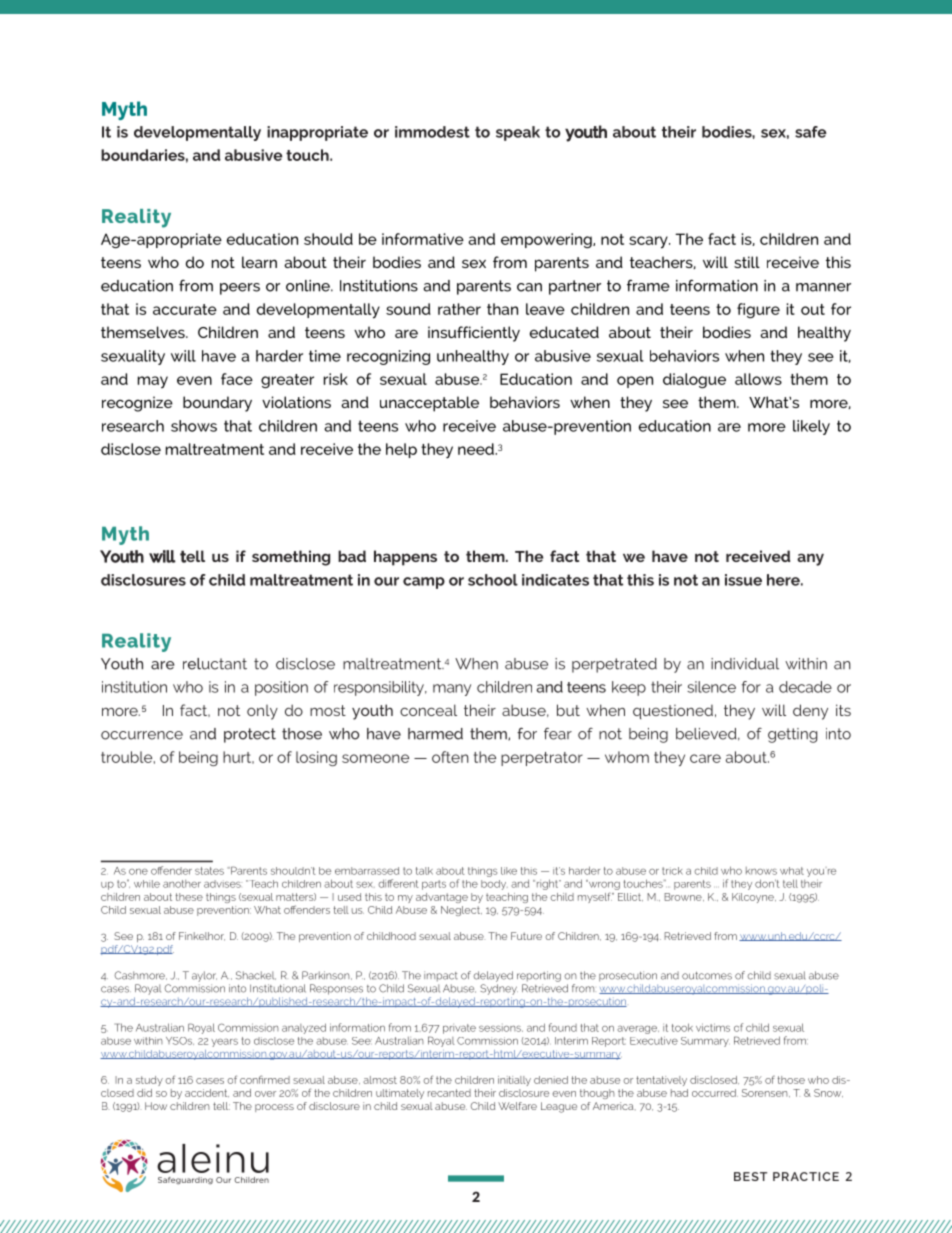 The height and width of the screenshot is (1233, 952). Describe the element at coordinates (811, 132) in the screenshot. I see `safe` at that location.
